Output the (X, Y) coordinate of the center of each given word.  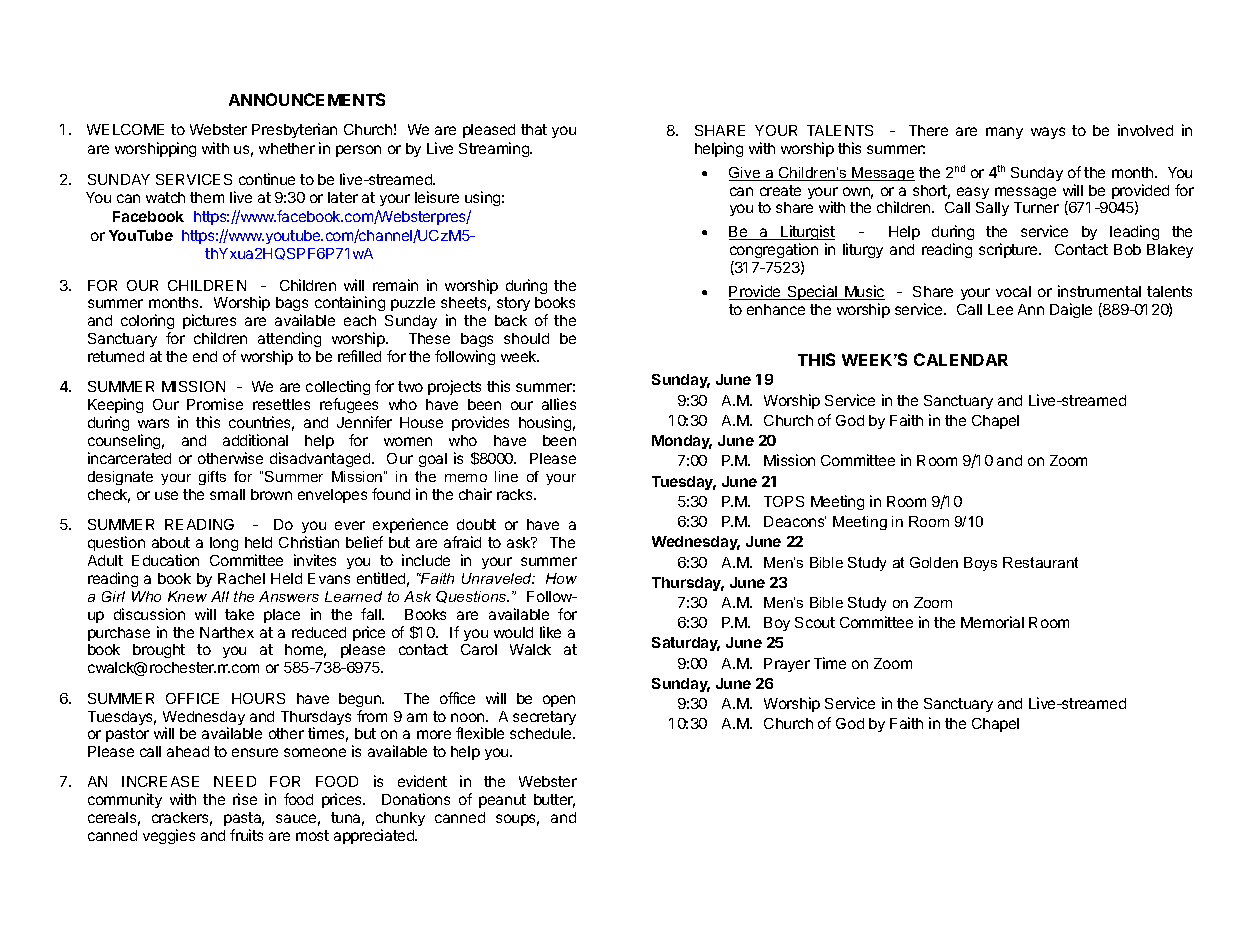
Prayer (787, 665)
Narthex (227, 632)
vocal (1013, 291)
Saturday (686, 644)
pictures (209, 321)
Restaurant (1040, 562)
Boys (980, 564)
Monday (682, 442)
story (513, 304)
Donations (416, 799)
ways (1048, 133)
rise (245, 799)
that (534, 129)
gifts (212, 478)
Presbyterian (294, 130)
